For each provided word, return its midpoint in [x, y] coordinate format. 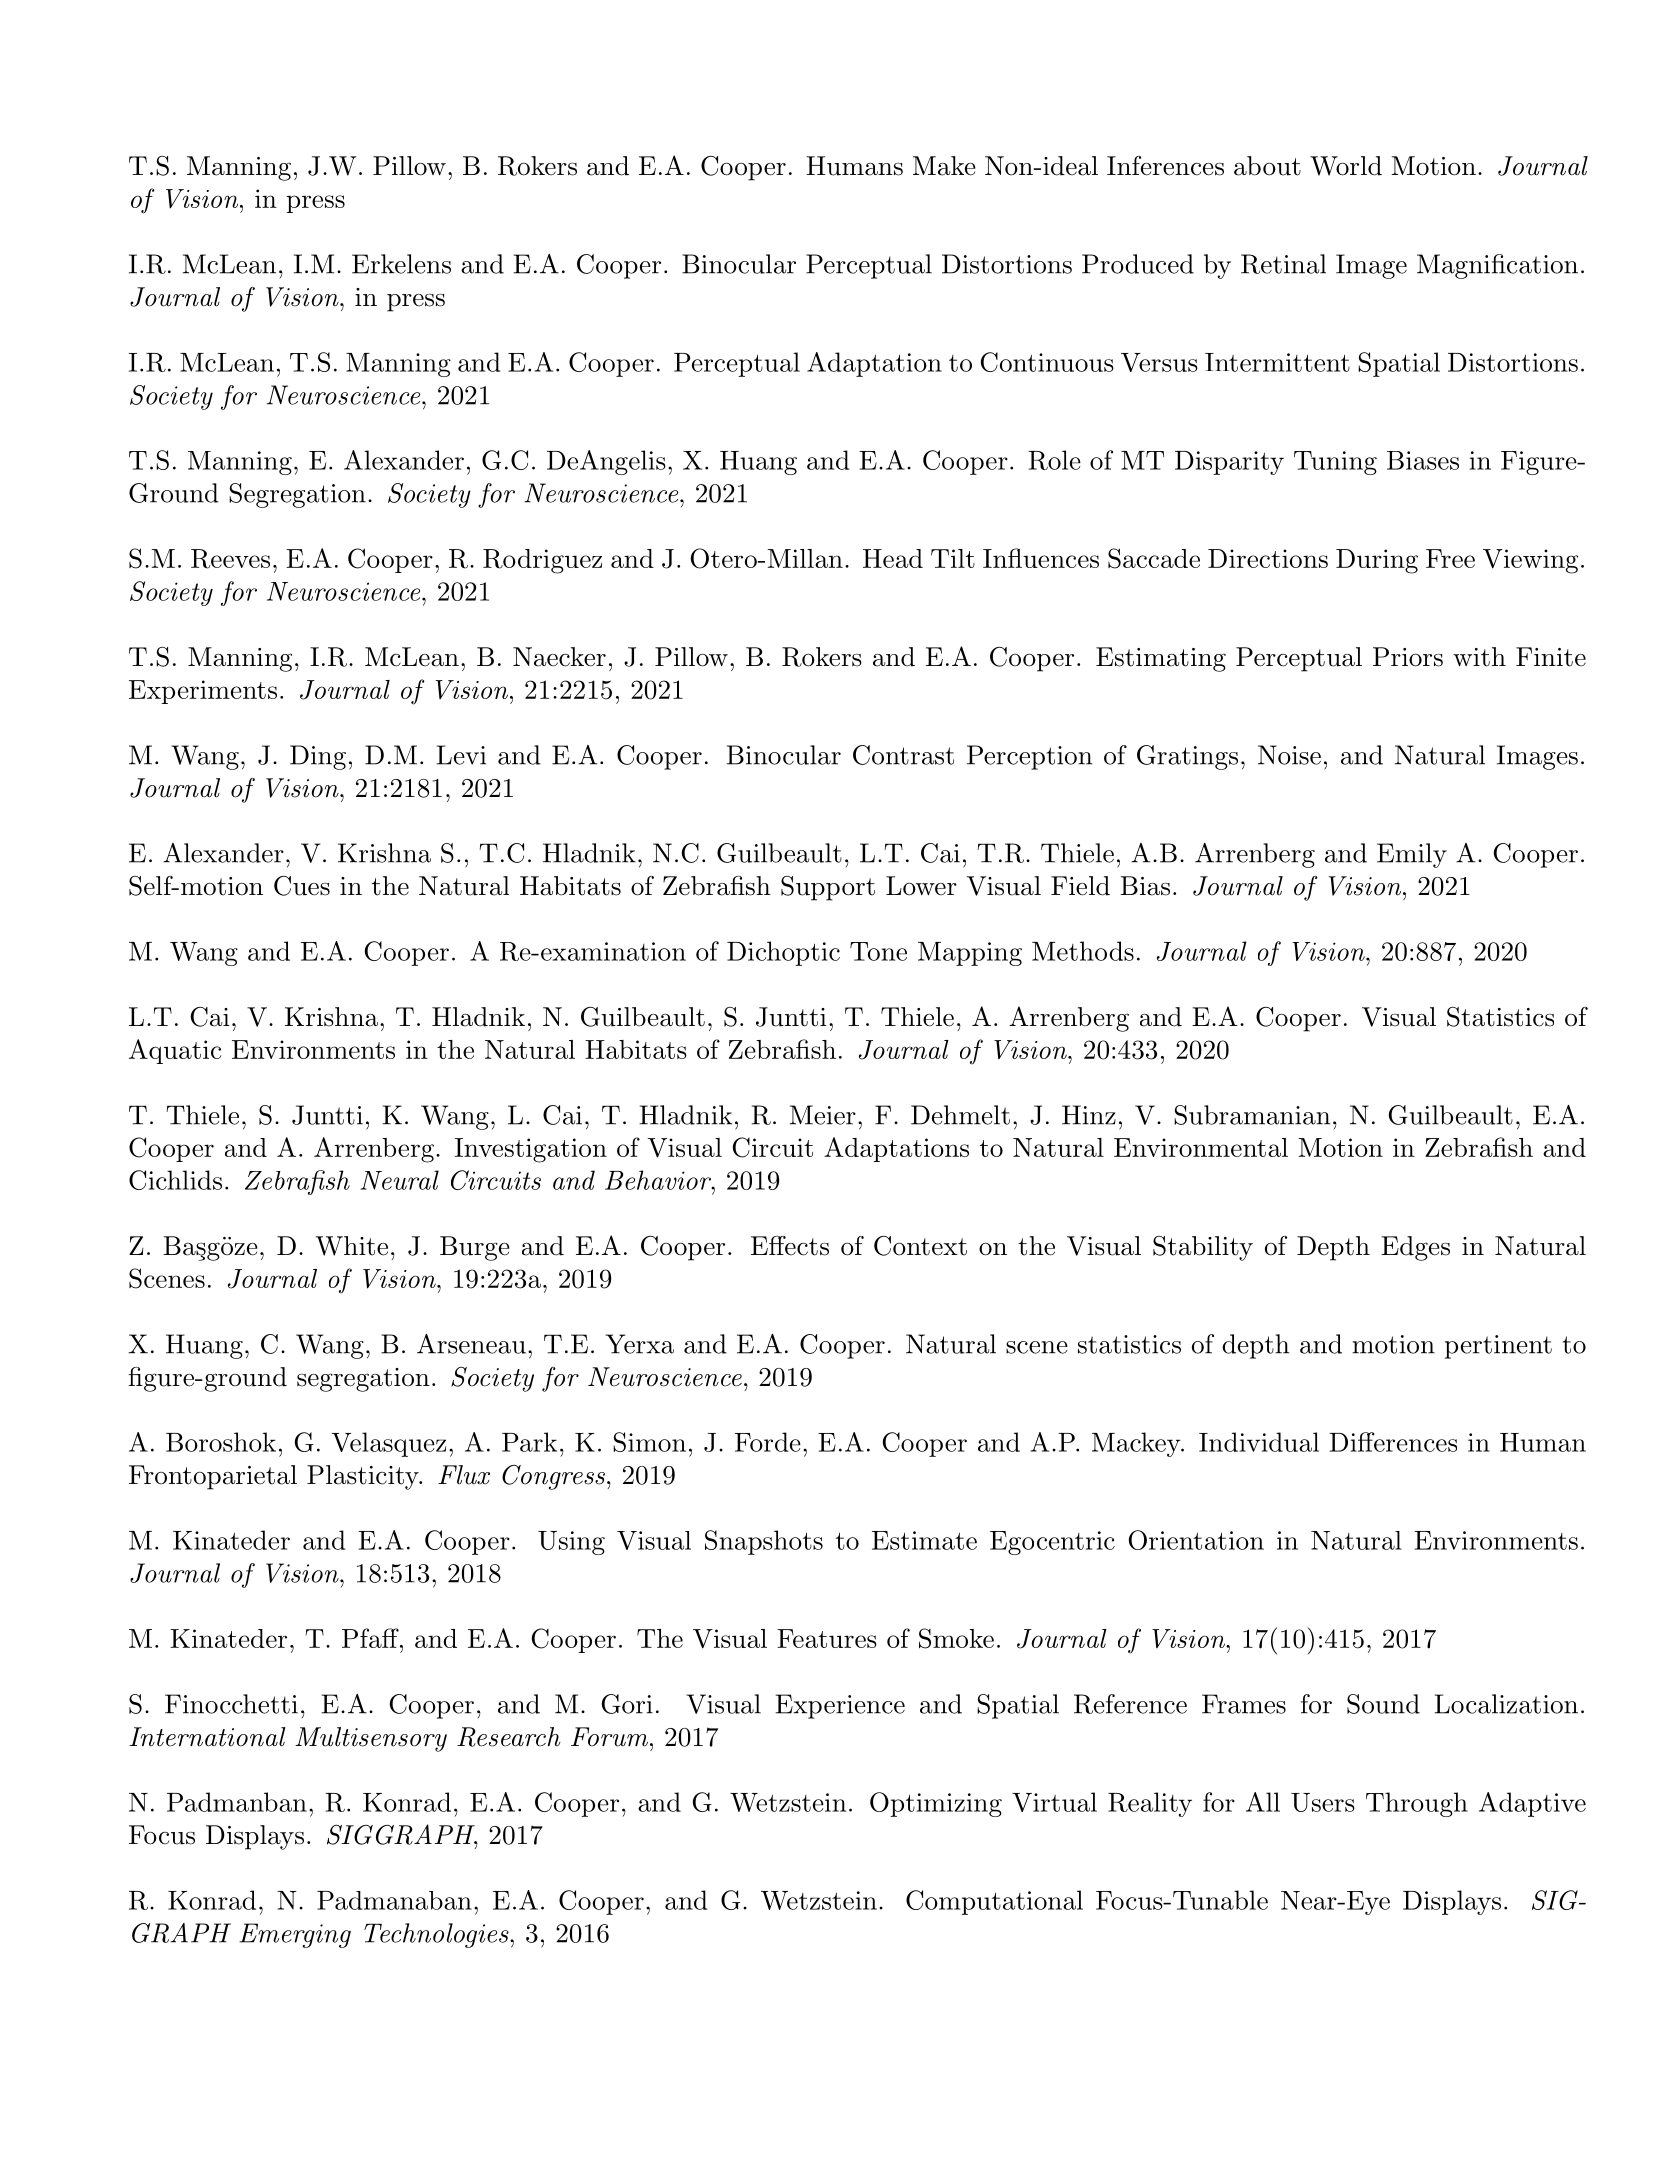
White [352, 1246]
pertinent [1498, 1347]
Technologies [437, 1935]
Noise [1289, 755]
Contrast [903, 755]
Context [920, 1246]
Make [944, 166]
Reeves [230, 559]
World [1346, 166]
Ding [318, 757]
